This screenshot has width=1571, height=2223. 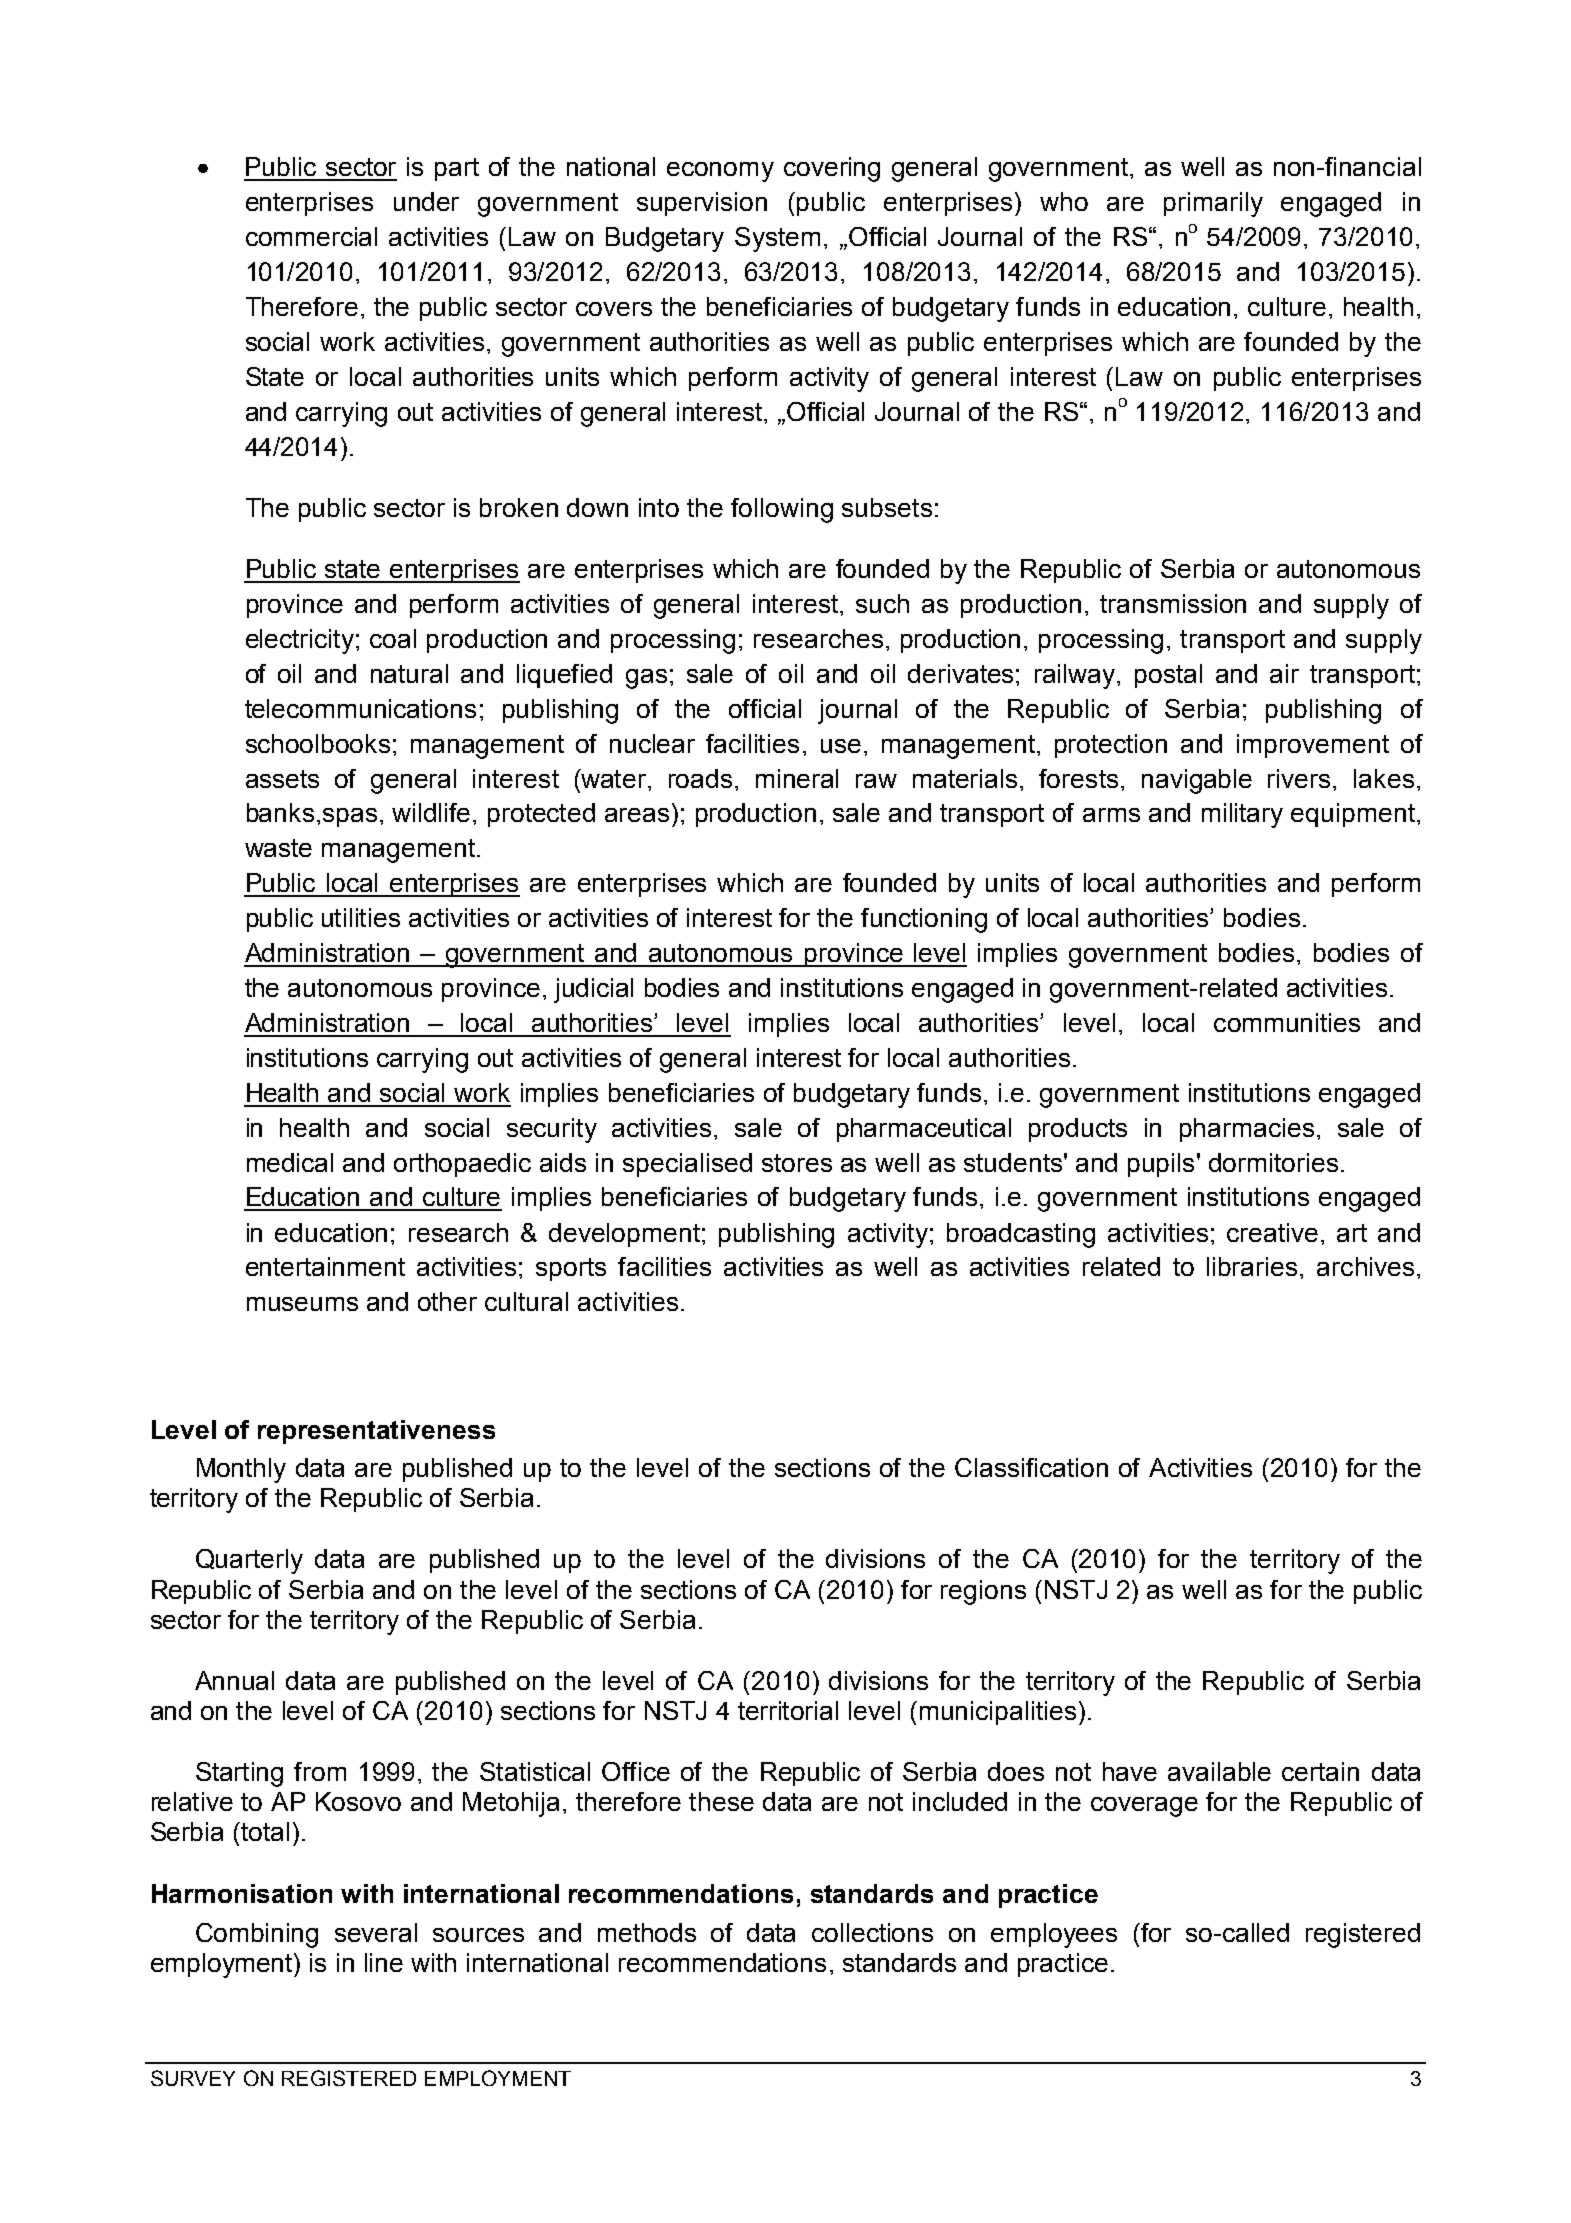 I want to click on military, so click(x=1242, y=815).
